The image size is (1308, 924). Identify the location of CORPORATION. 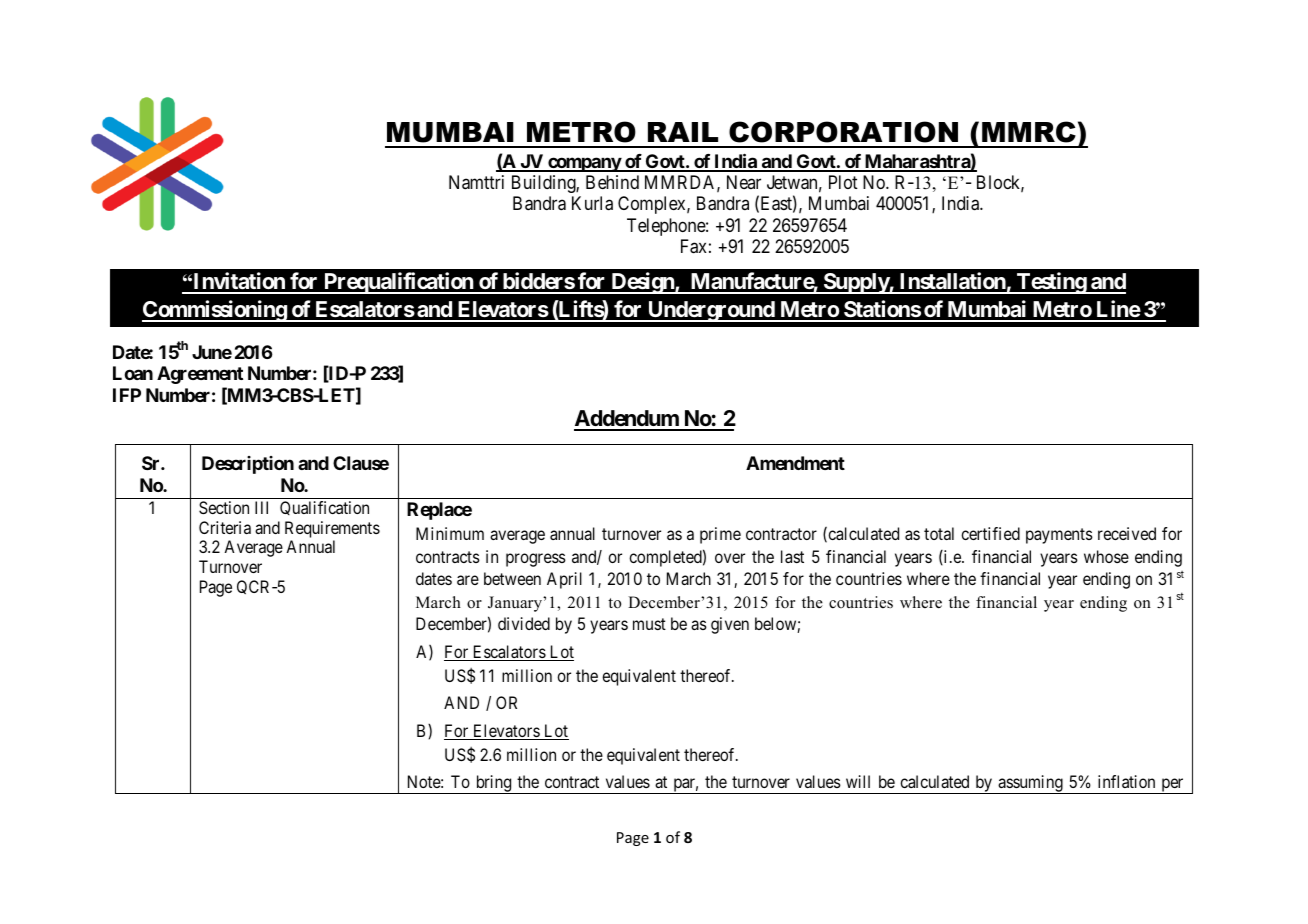
(843, 132).
